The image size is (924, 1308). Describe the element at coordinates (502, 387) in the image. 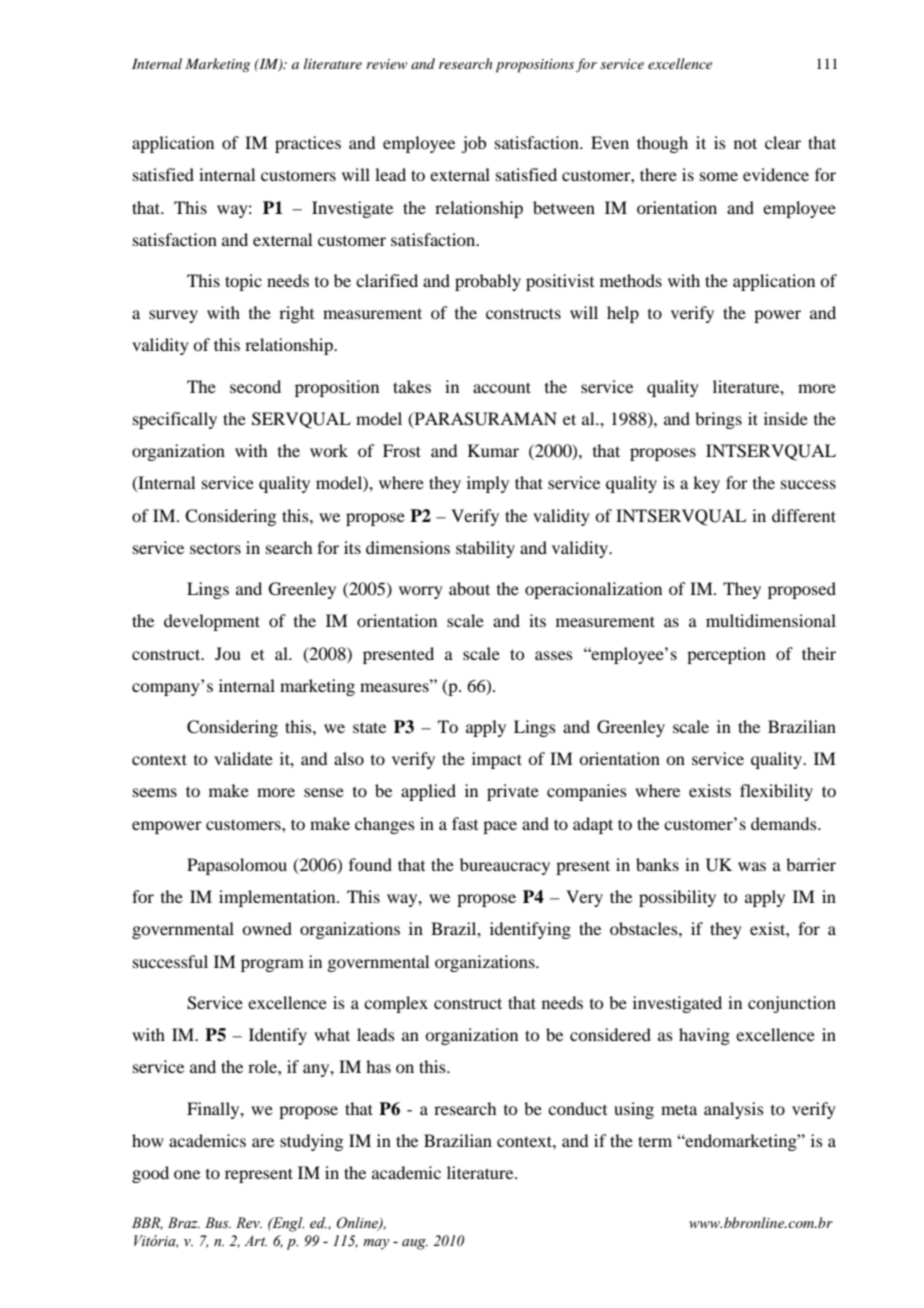

I see `account` at that location.
